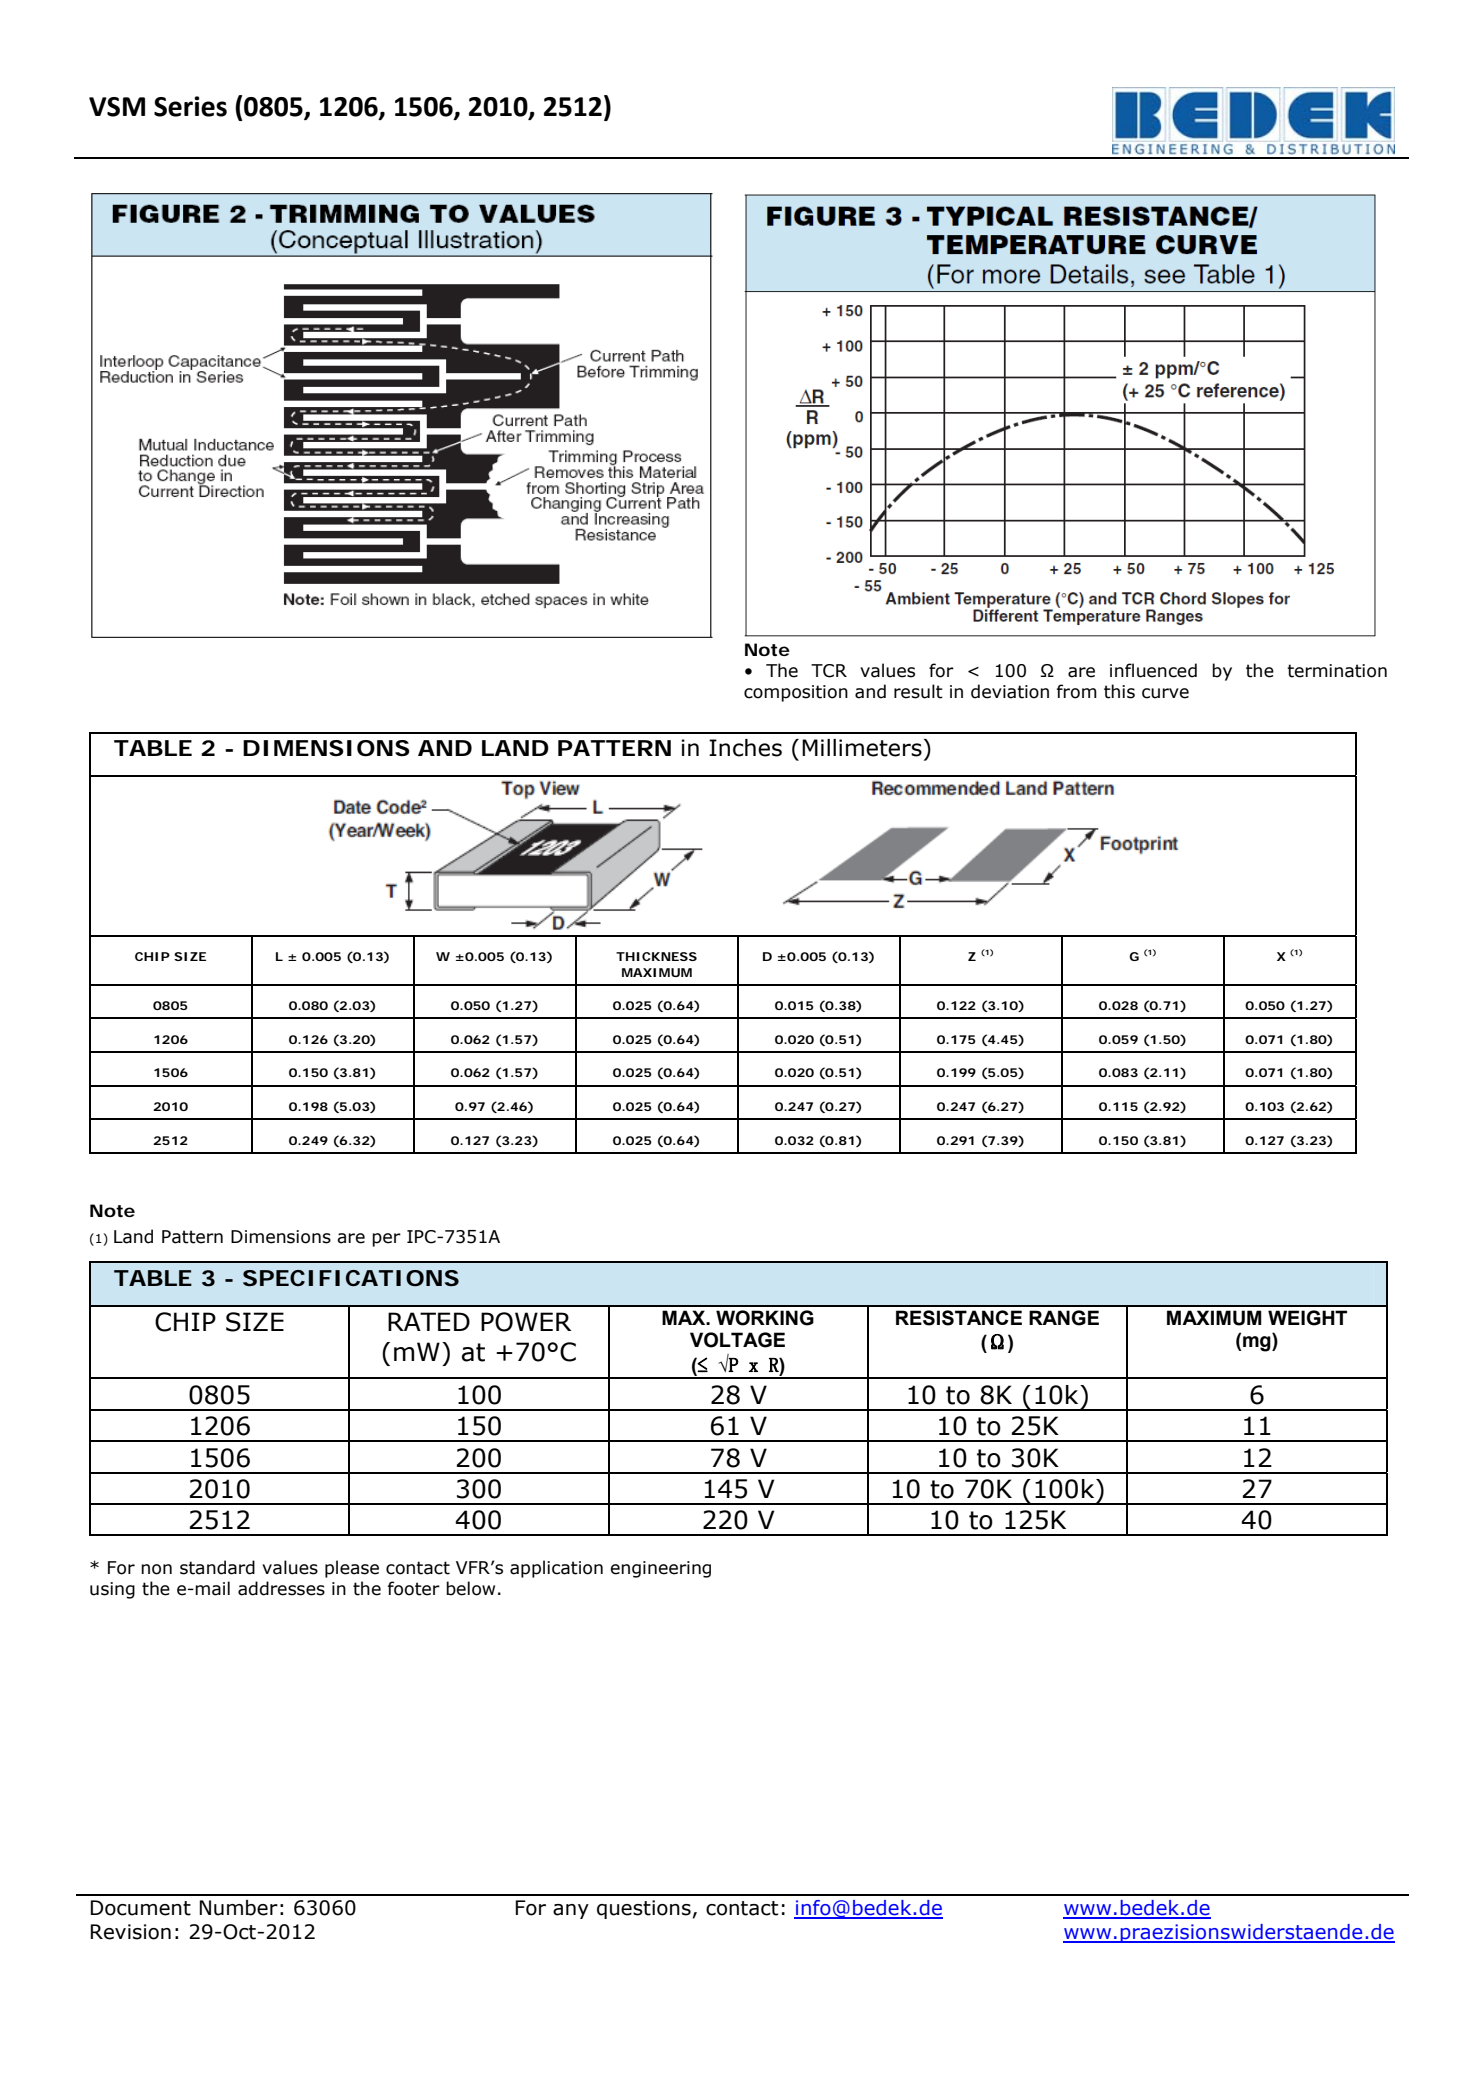  I want to click on influenced, so click(1153, 670).
